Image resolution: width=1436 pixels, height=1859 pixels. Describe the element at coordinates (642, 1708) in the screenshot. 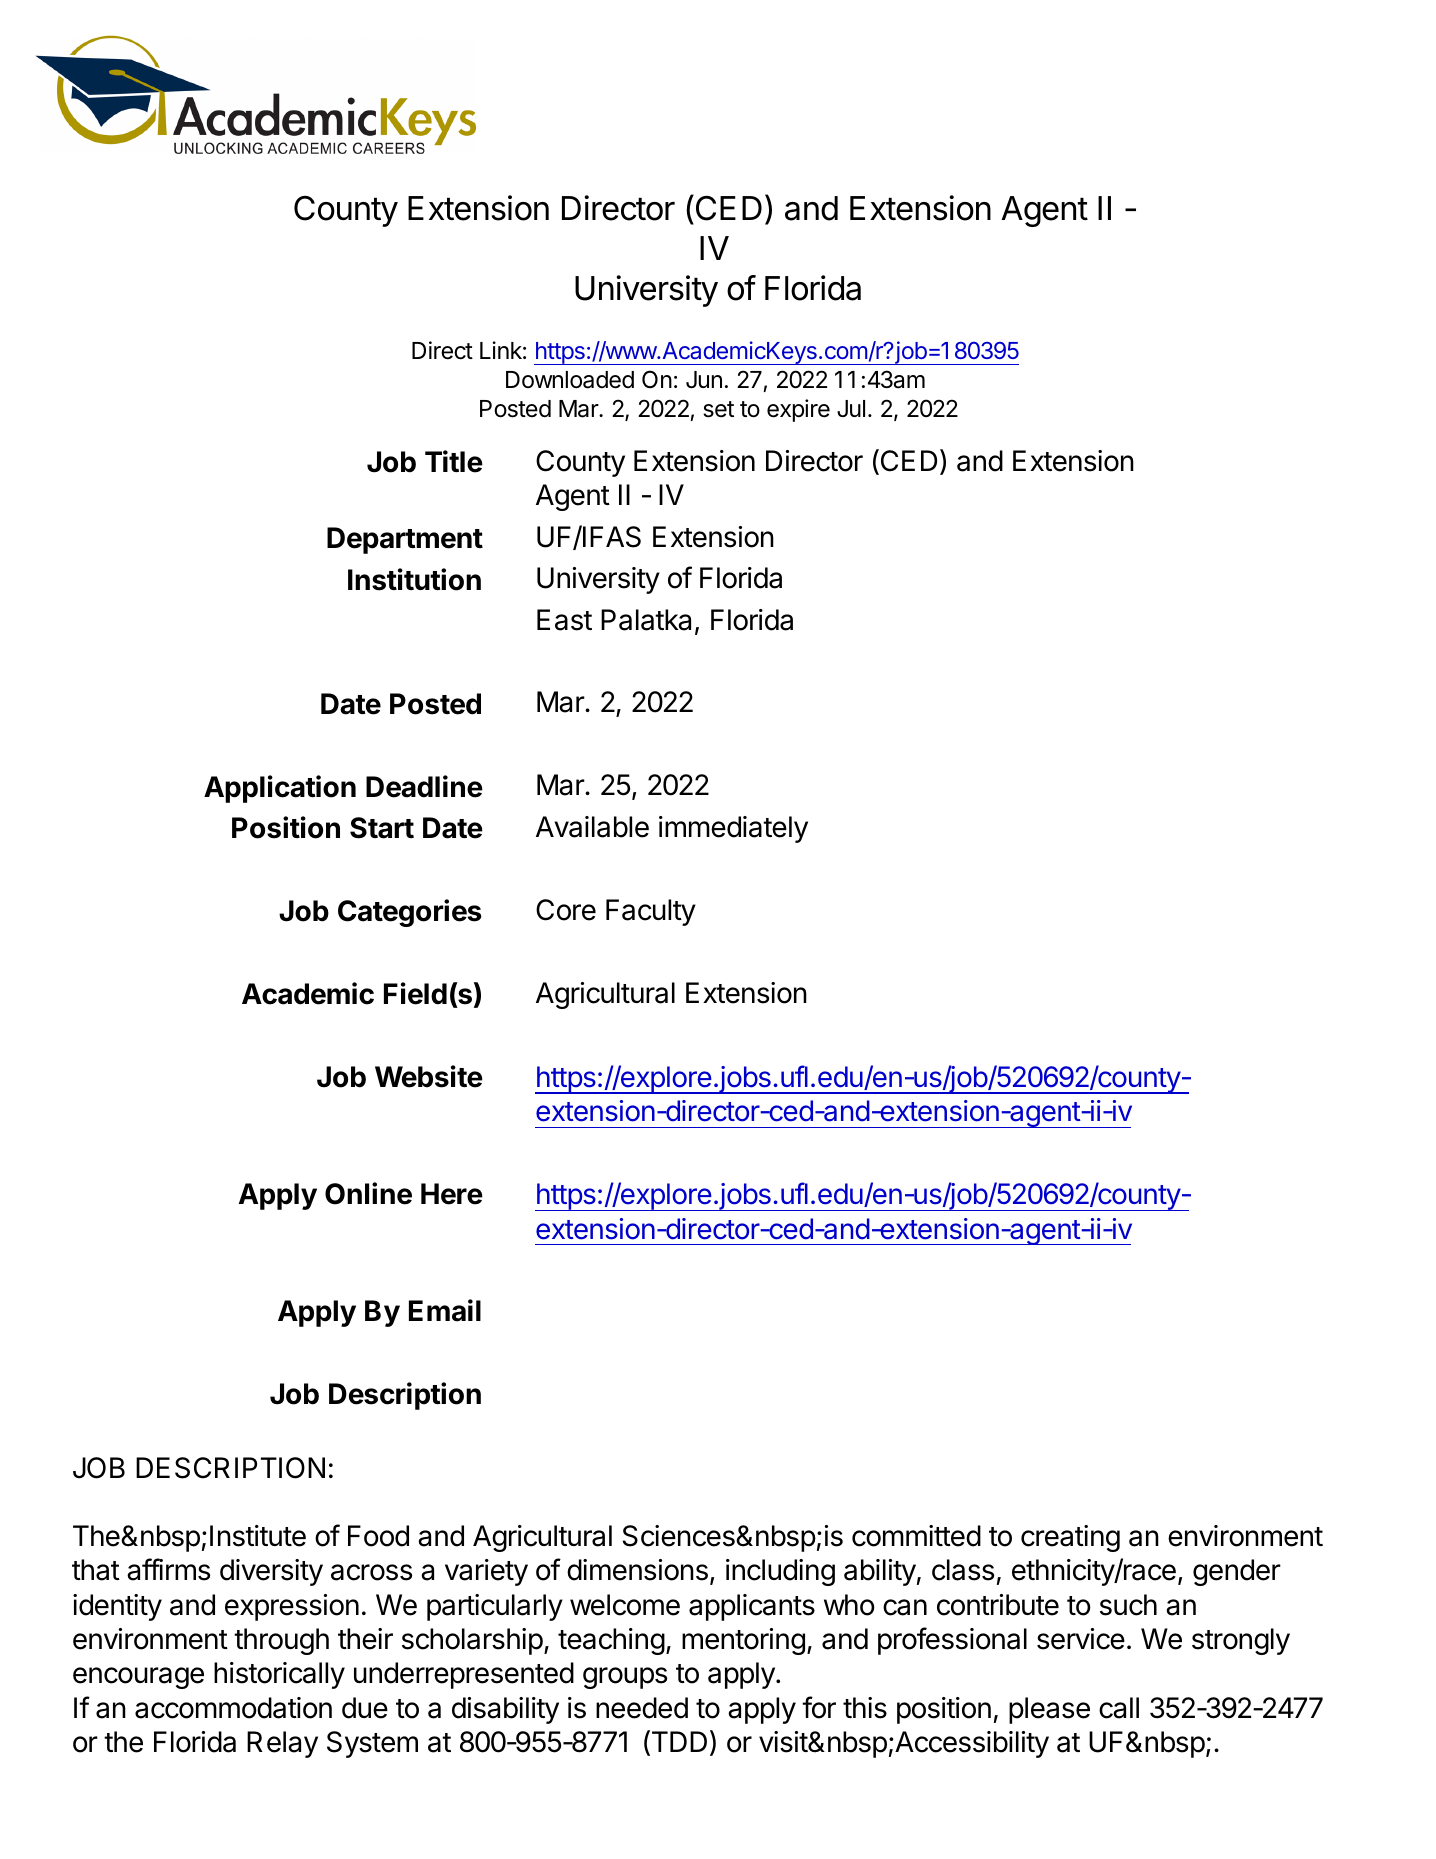

I see `needed` at that location.
